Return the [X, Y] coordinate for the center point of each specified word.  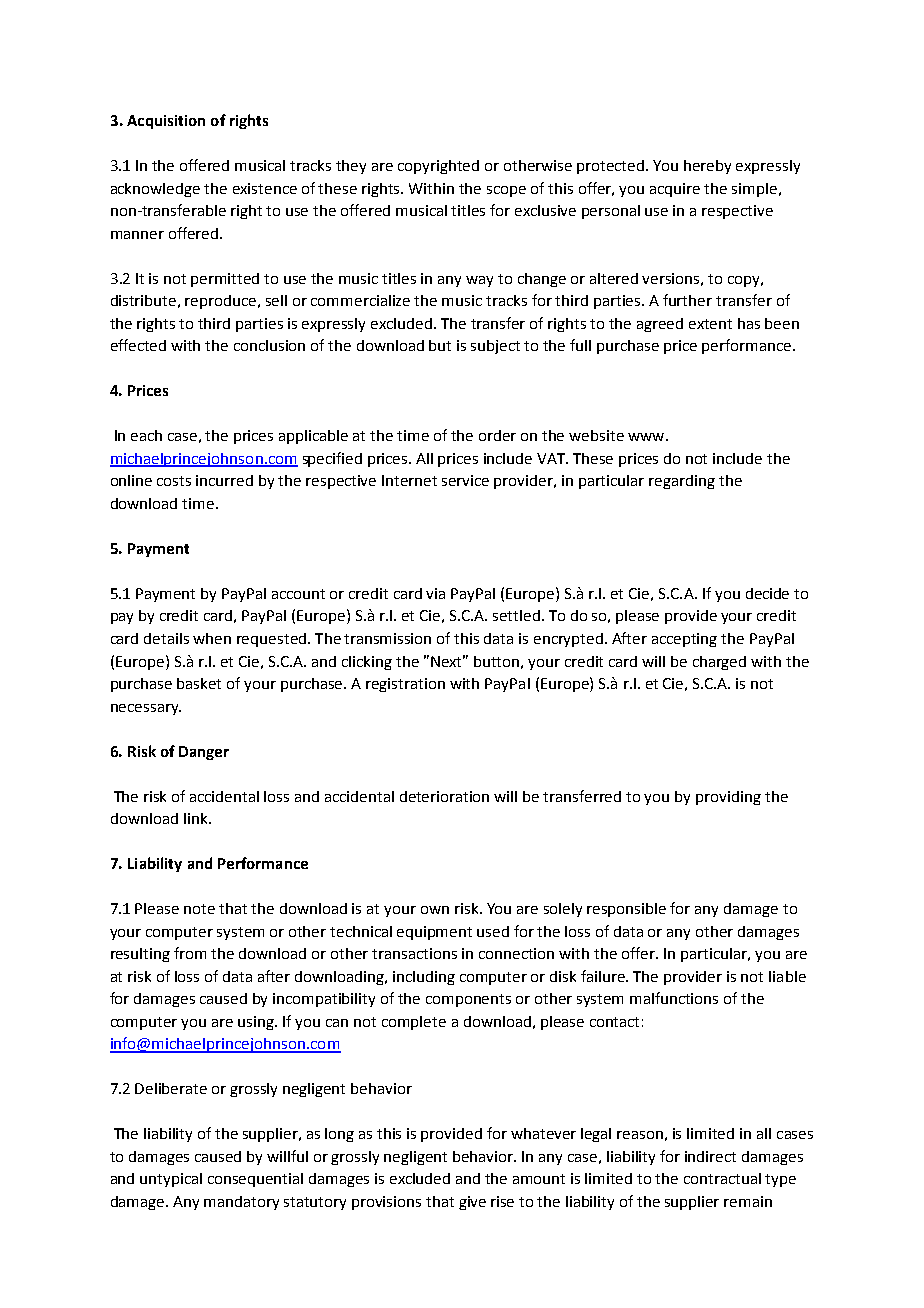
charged [719, 663]
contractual [722, 1178]
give [472, 1203]
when [212, 638]
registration [405, 685]
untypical [171, 1180]
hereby [707, 167]
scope [506, 191]
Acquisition [166, 122]
